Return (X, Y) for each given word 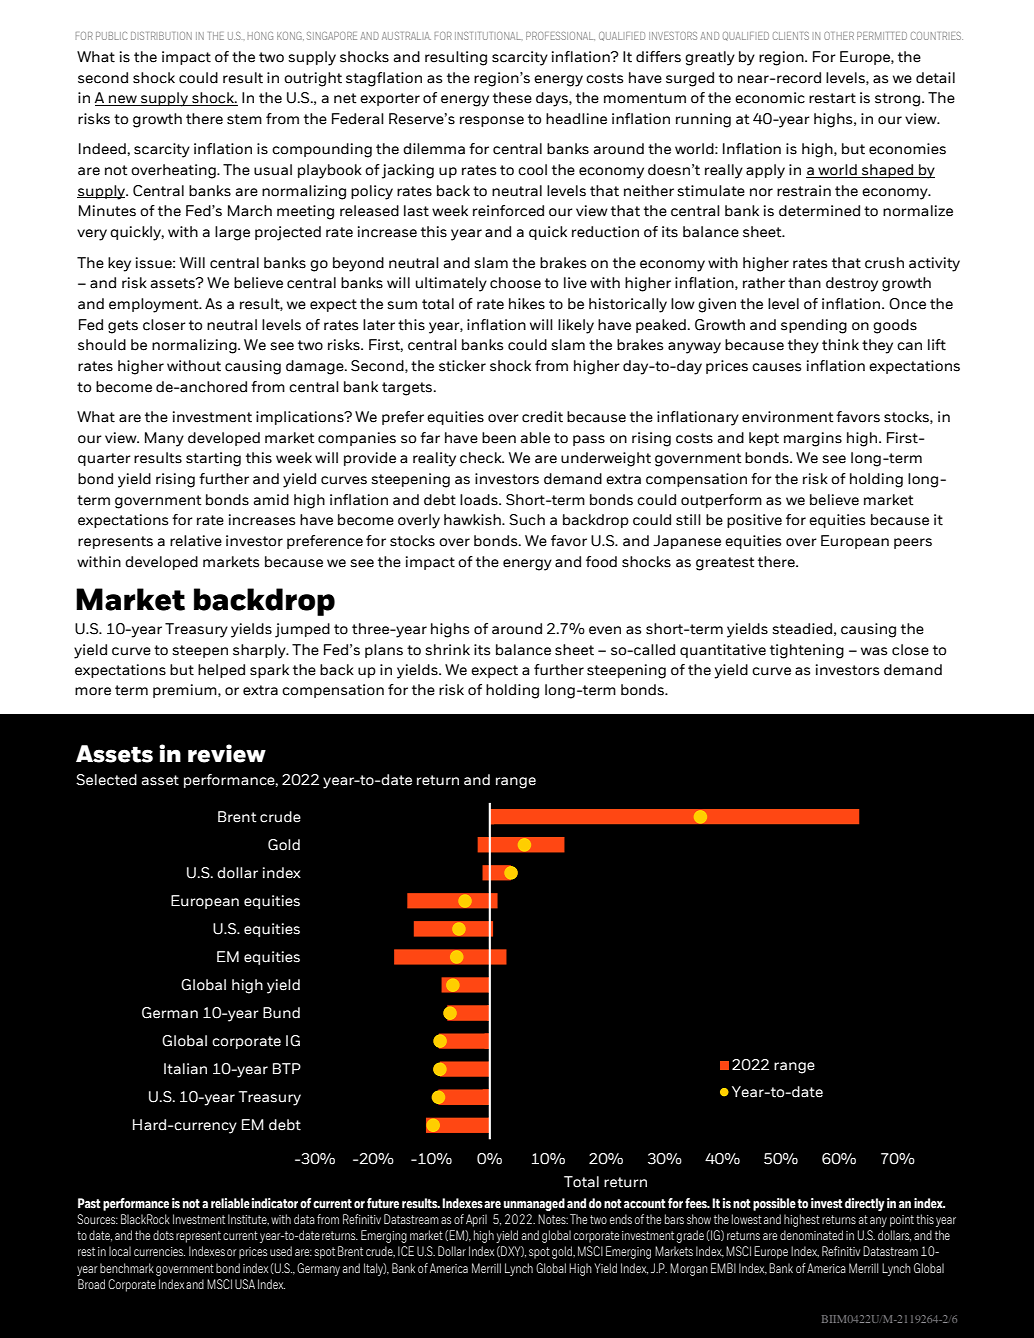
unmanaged (534, 1204)
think (840, 345)
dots (163, 1235)
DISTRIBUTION (161, 36)
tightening (807, 651)
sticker (462, 366)
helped (221, 671)
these (512, 98)
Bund (281, 1013)
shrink (447, 650)
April (476, 1220)
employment (155, 305)
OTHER (839, 36)
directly (865, 1204)
